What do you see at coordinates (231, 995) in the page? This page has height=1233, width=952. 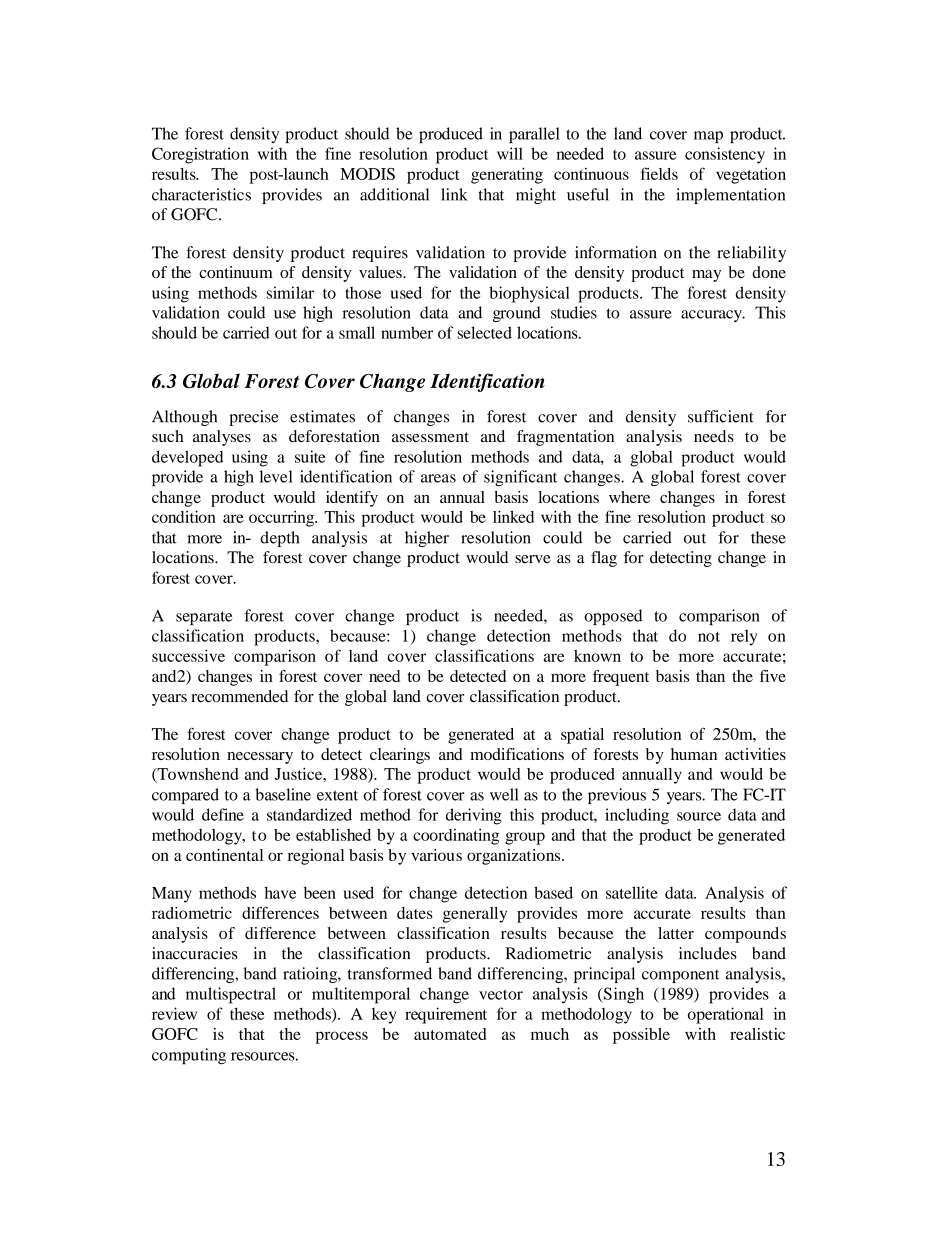 I see `multispectral` at bounding box center [231, 995].
